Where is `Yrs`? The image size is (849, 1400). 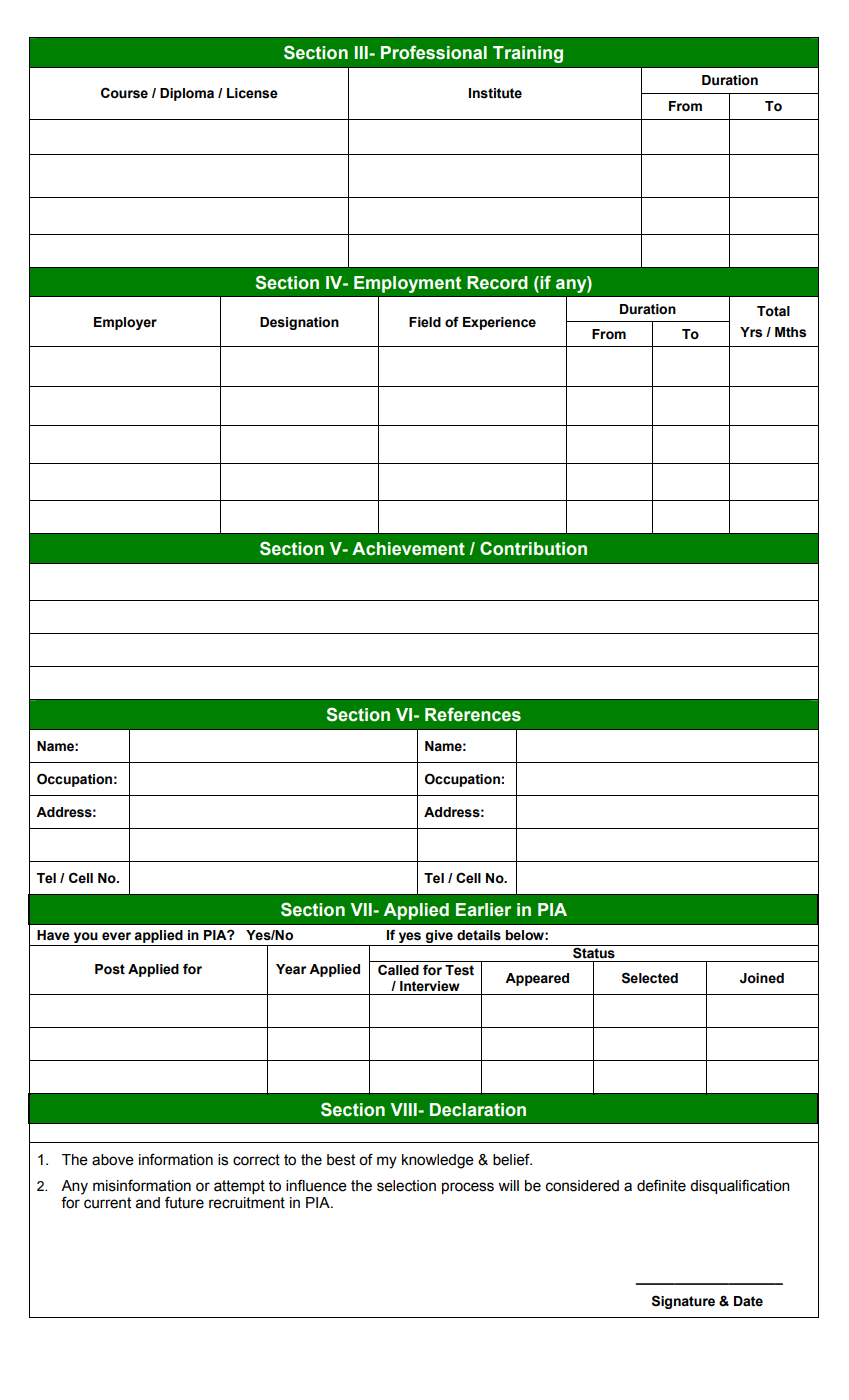
Yrs is located at coordinates (751, 332).
